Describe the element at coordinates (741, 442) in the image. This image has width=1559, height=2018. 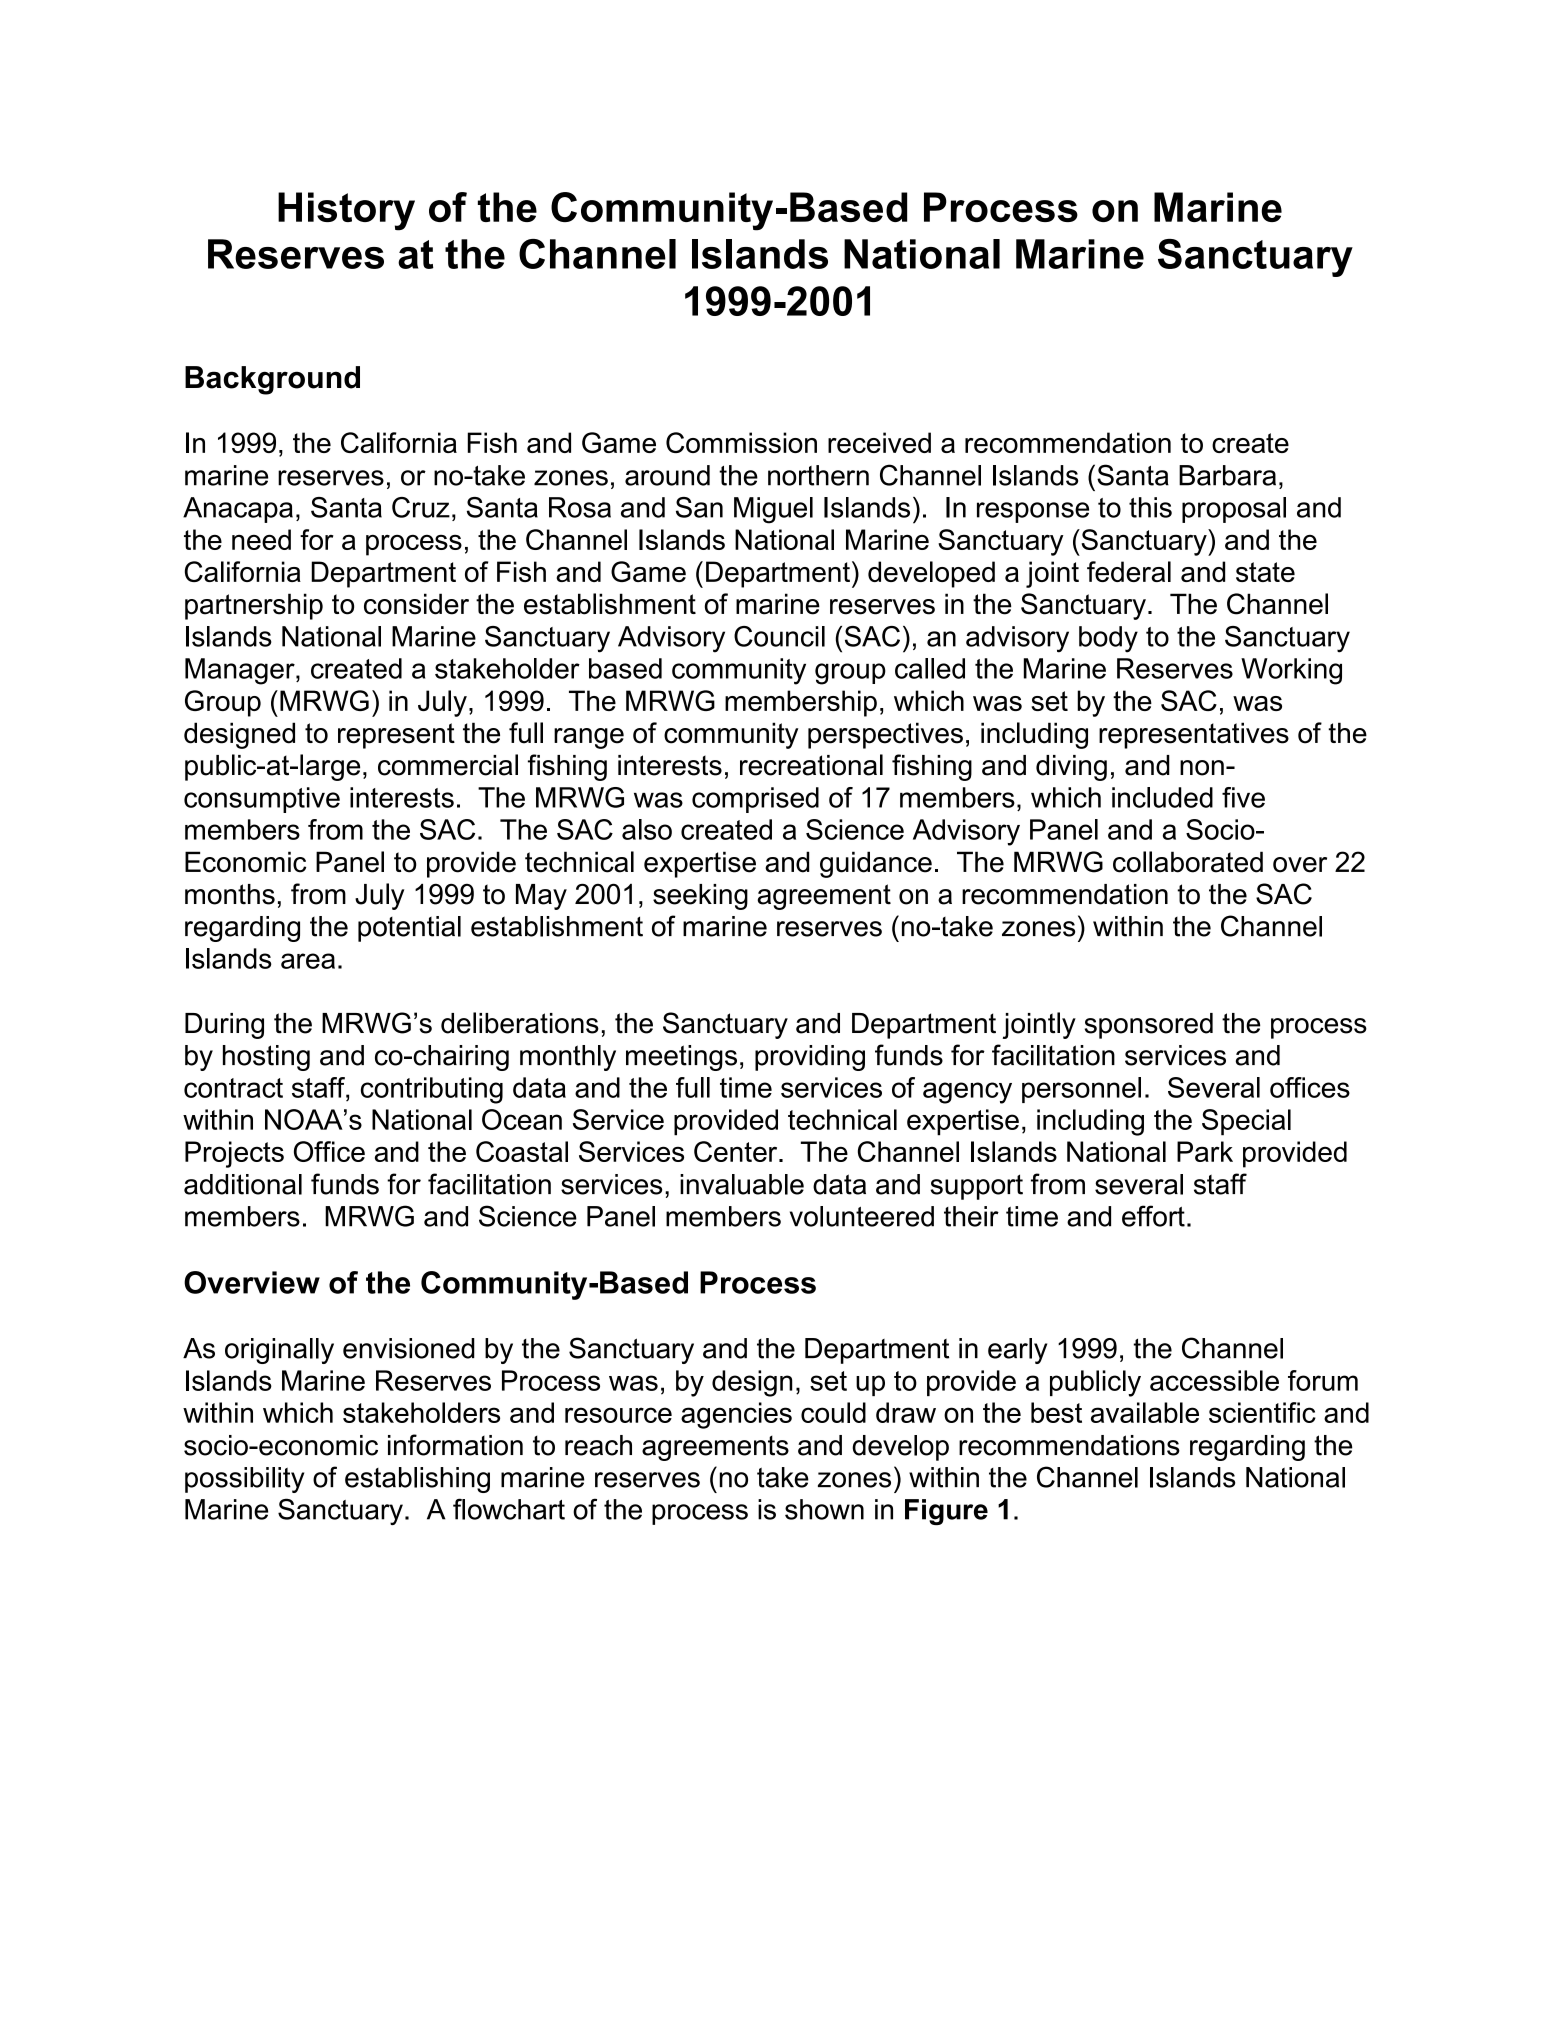
I see `Commission` at that location.
